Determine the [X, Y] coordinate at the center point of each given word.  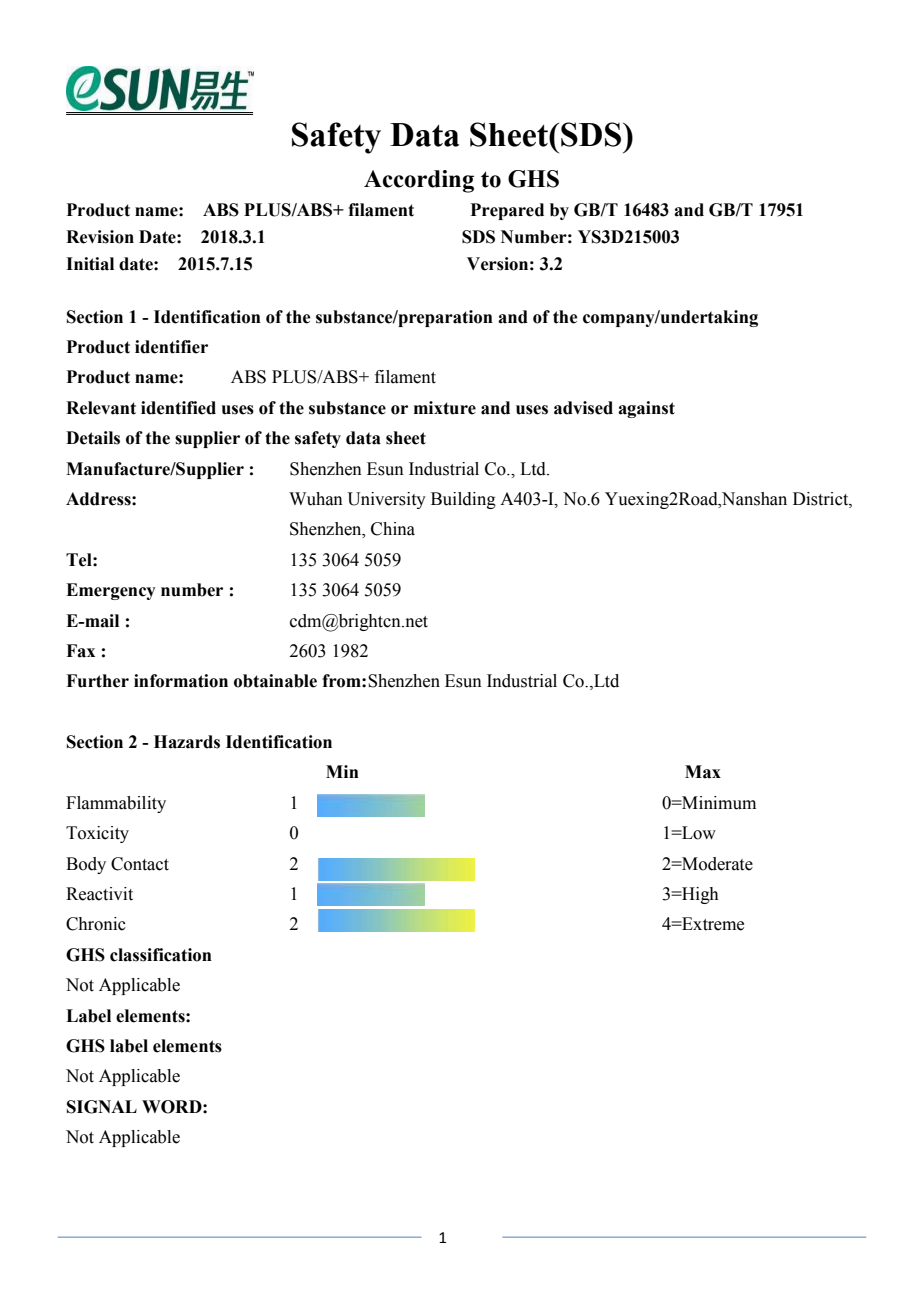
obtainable [275, 681]
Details [93, 438]
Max [703, 772]
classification [161, 955]
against [646, 409]
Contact [140, 864]
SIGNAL [102, 1107]
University [386, 500]
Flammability [116, 804]
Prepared [507, 211]
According [419, 181]
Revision [100, 237]
